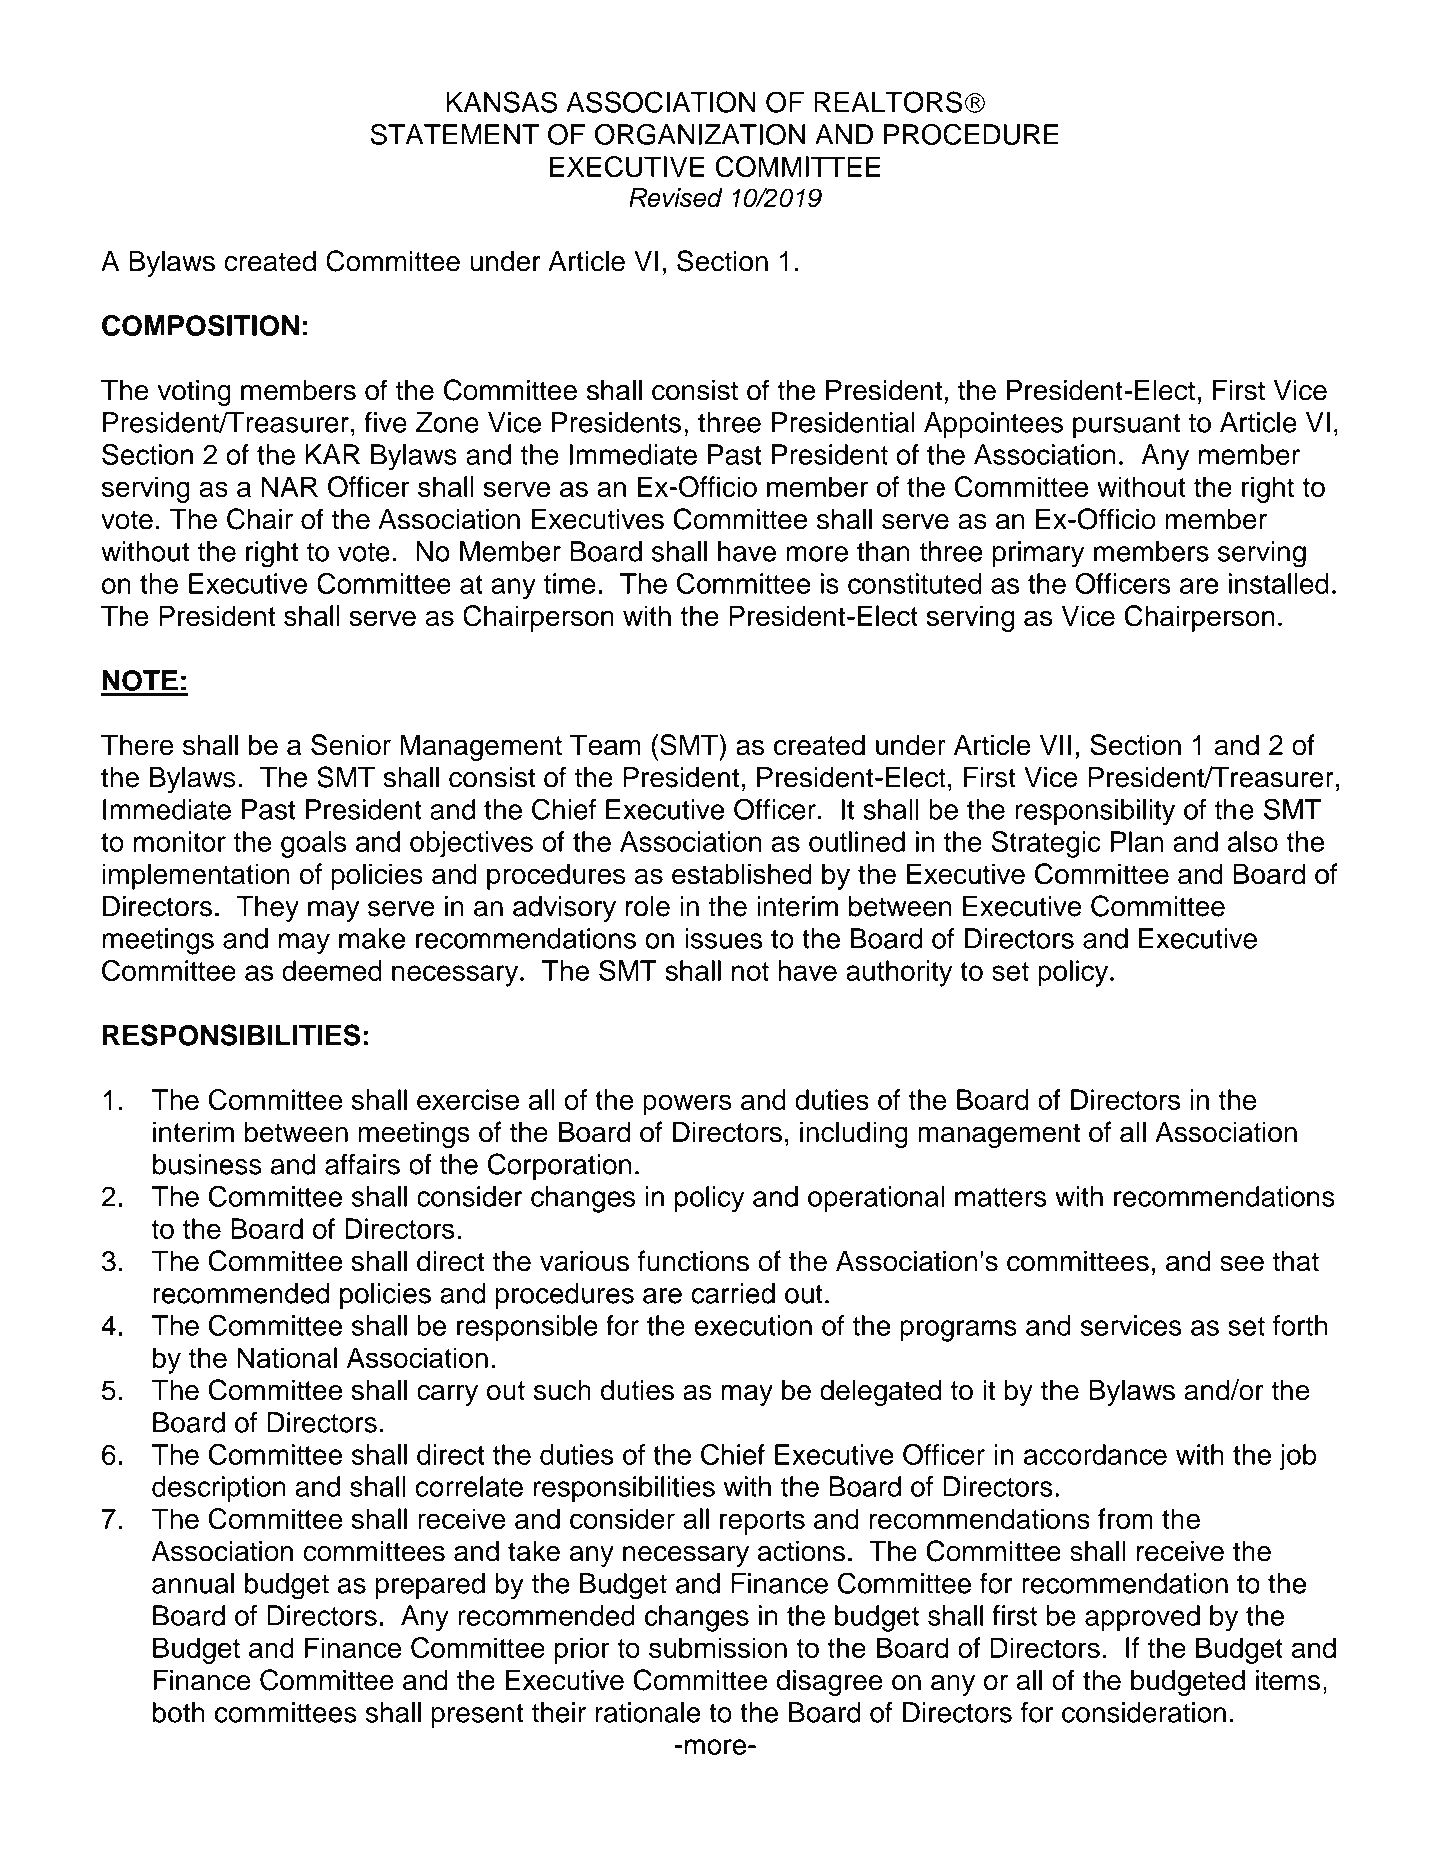 This screenshot has height=1851, width=1430. Describe the element at coordinates (724, 938) in the screenshot. I see `issues` at that location.
